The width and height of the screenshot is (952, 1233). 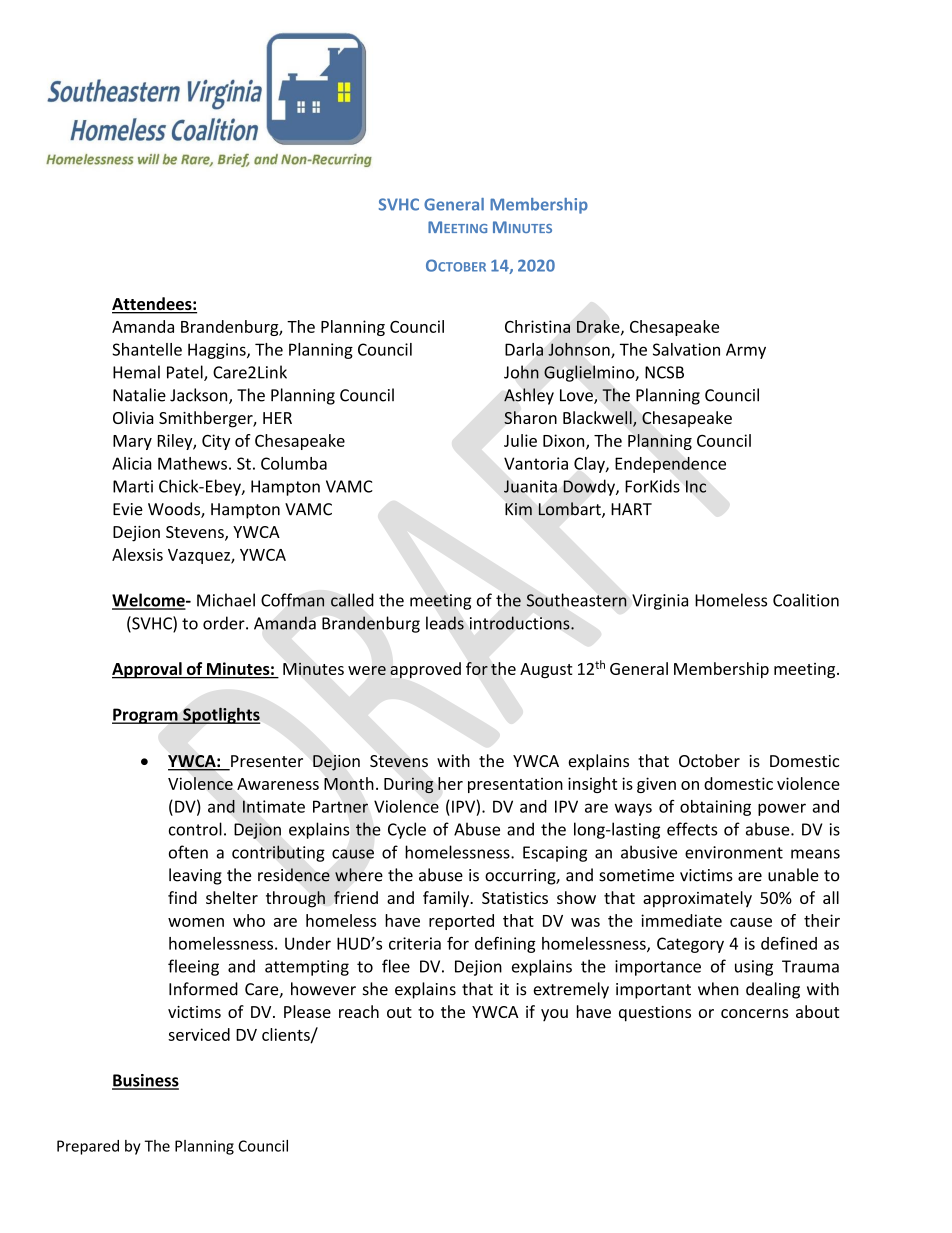 I want to click on Patel, so click(x=186, y=373).
